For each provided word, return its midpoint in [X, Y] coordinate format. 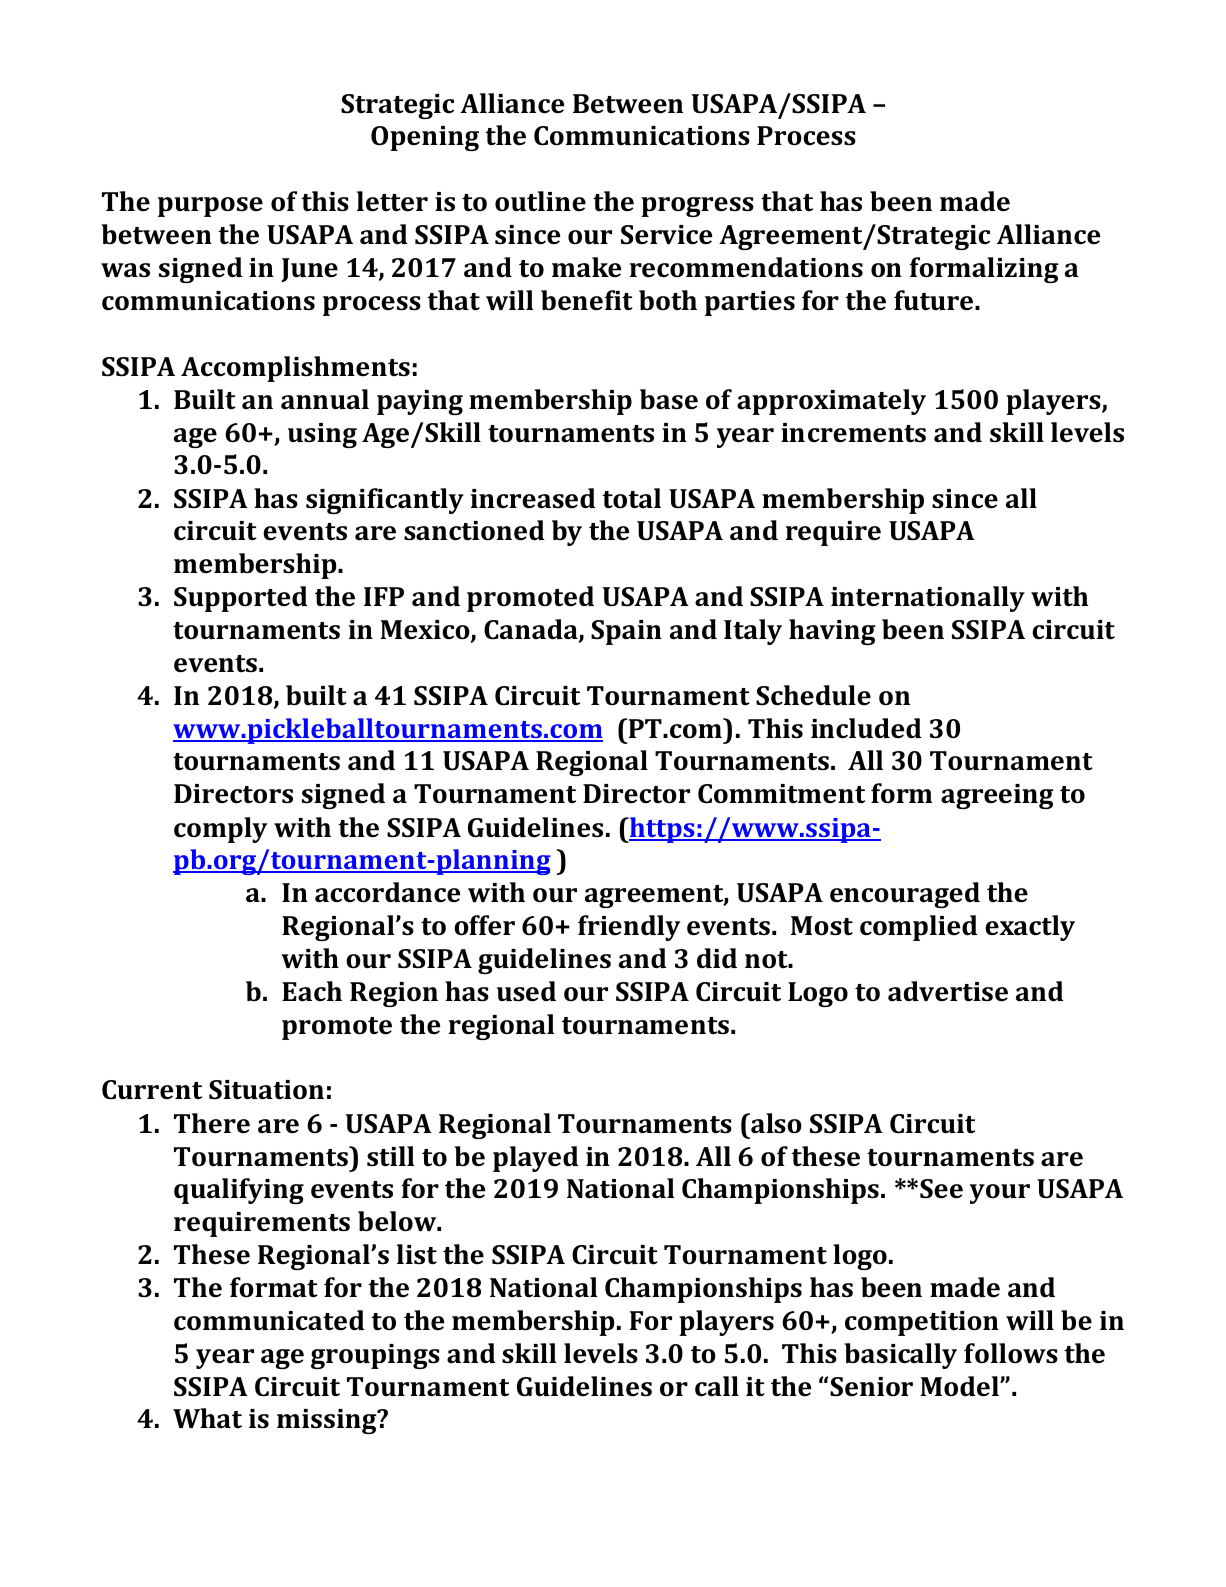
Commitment [781, 794]
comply [220, 830]
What [207, 1418]
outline [540, 201]
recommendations [746, 267]
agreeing [997, 796]
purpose [210, 207]
